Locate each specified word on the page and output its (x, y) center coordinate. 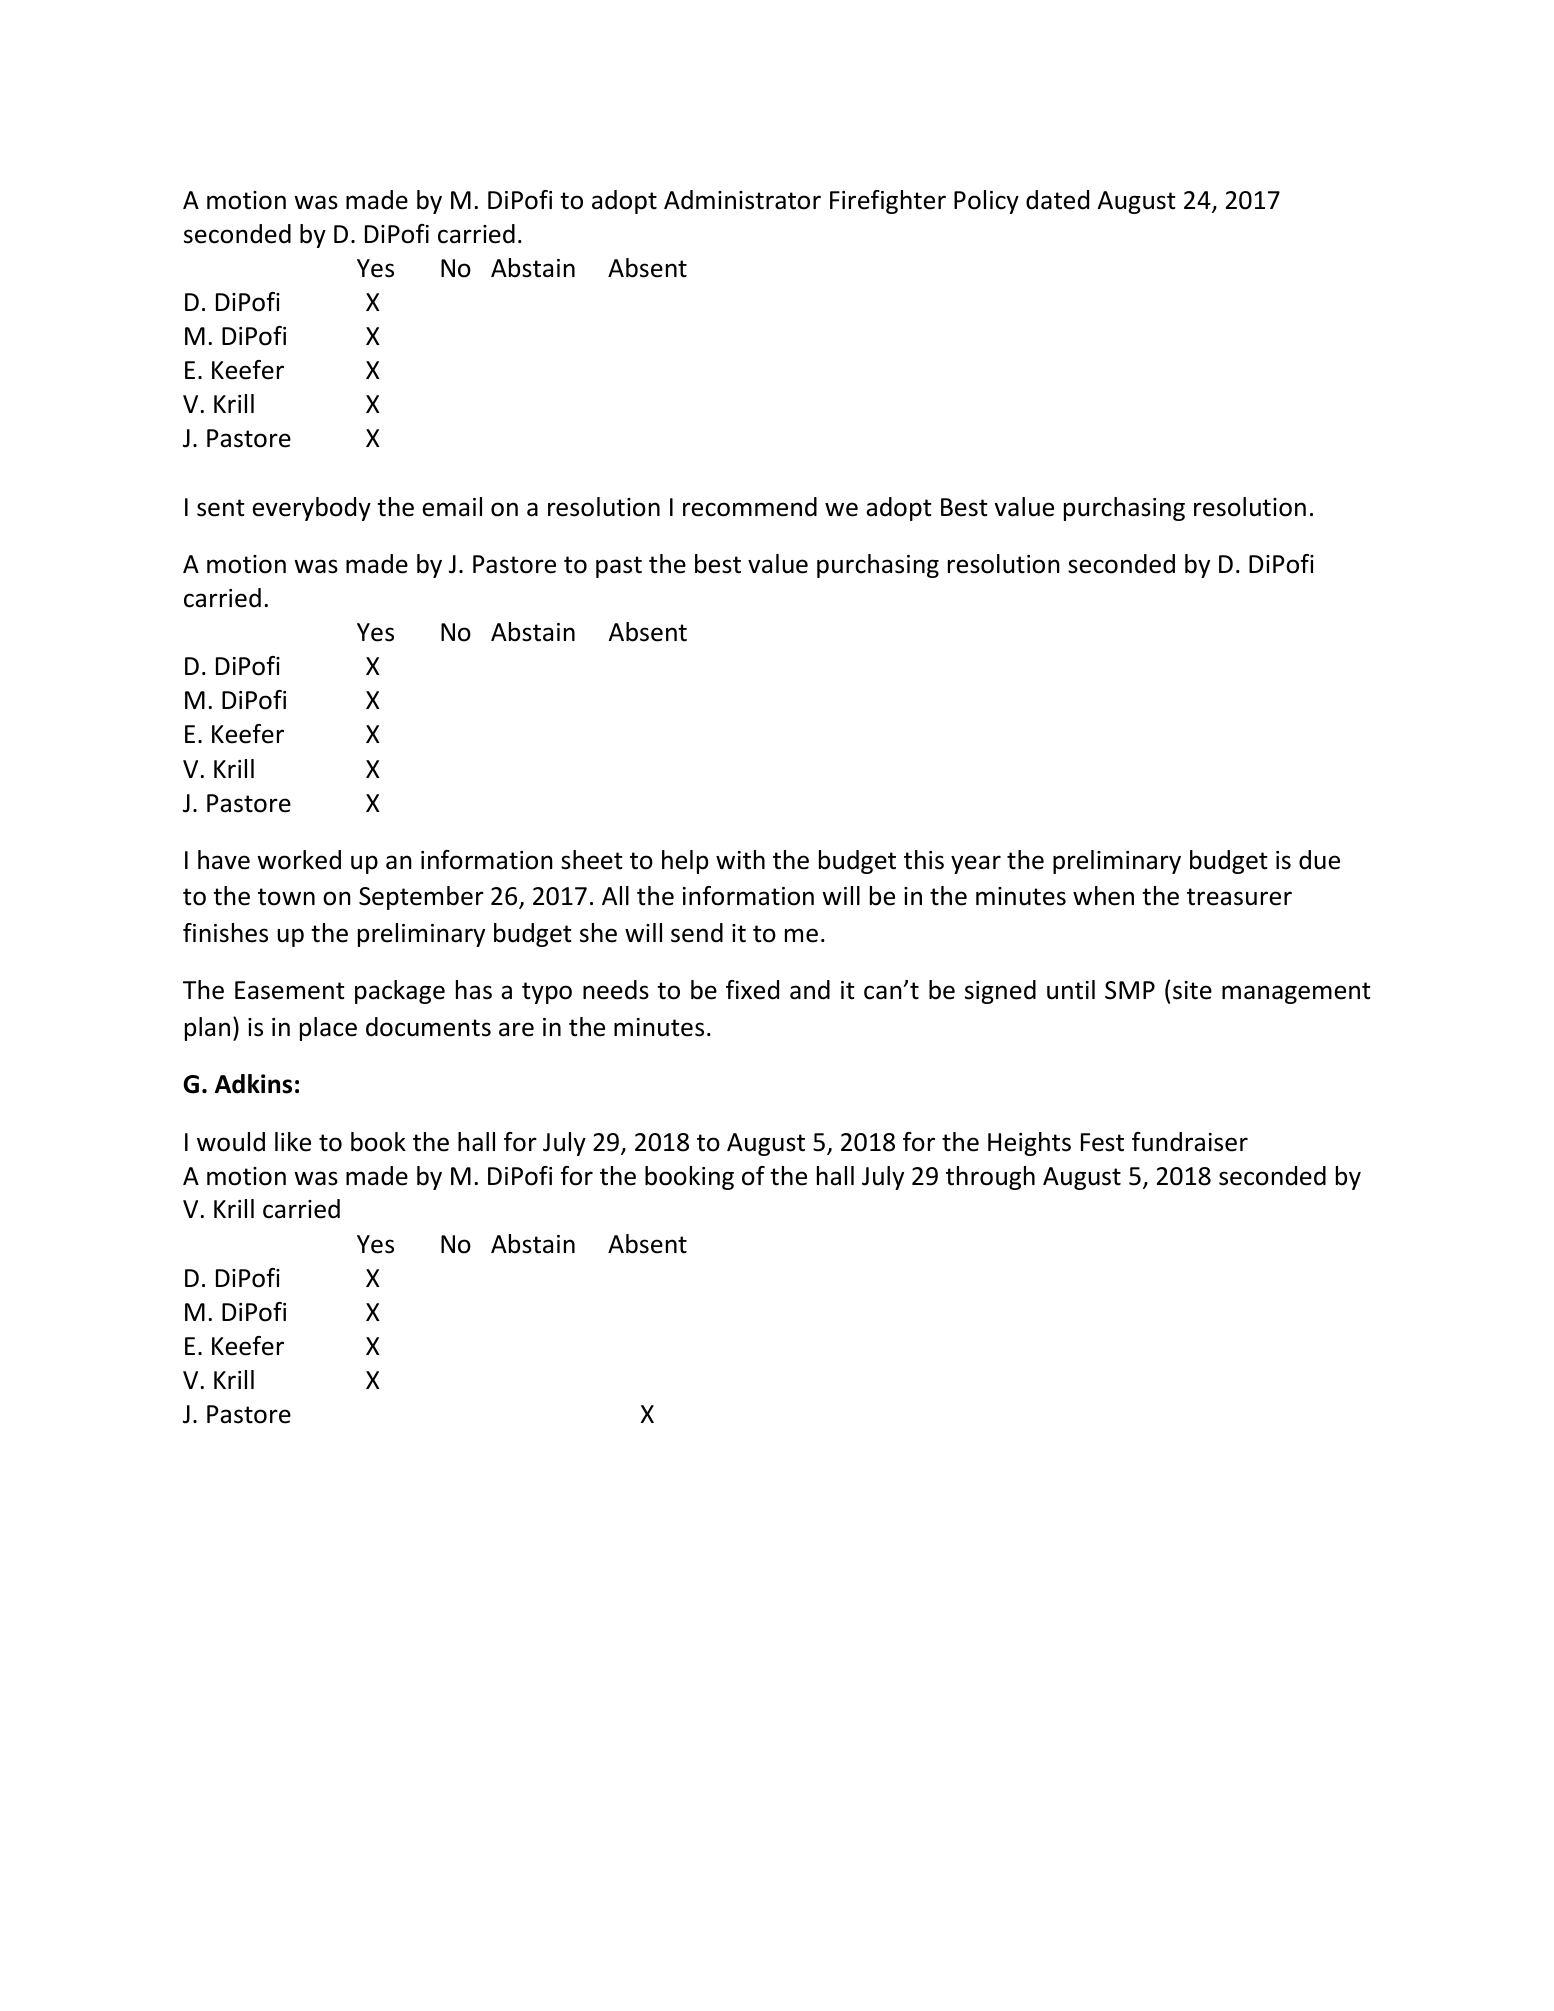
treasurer (1239, 897)
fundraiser (1190, 1142)
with (740, 860)
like (293, 1142)
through (990, 1178)
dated (1057, 200)
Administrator (742, 200)
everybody (311, 509)
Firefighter (888, 202)
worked (299, 860)
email (452, 507)
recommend (750, 507)
